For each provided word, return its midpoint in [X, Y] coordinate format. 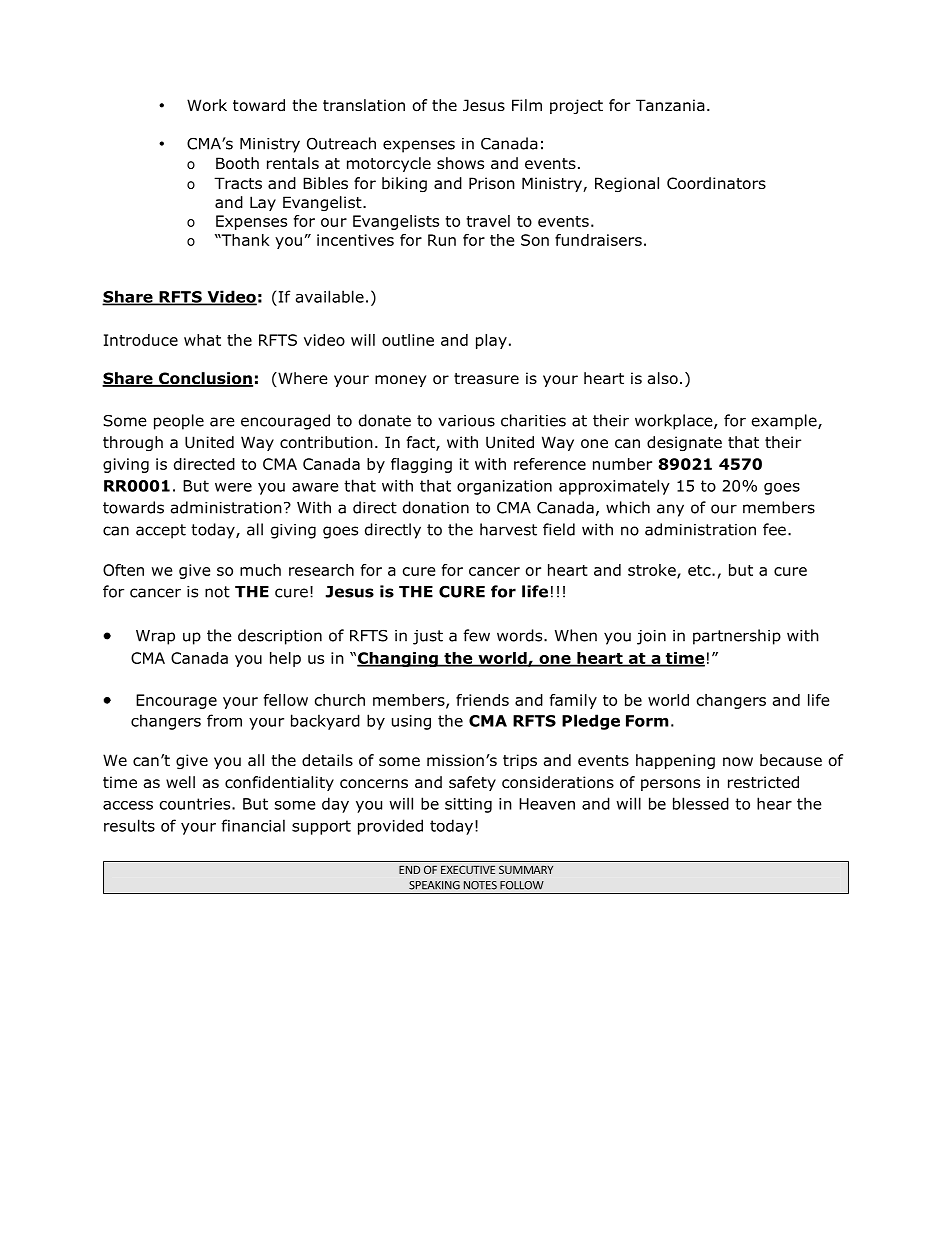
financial [253, 825]
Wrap [155, 637]
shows [460, 163]
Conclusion [205, 379]
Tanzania [670, 105]
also [663, 378]
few [476, 635]
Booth [237, 163]
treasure [486, 379]
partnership [737, 637]
